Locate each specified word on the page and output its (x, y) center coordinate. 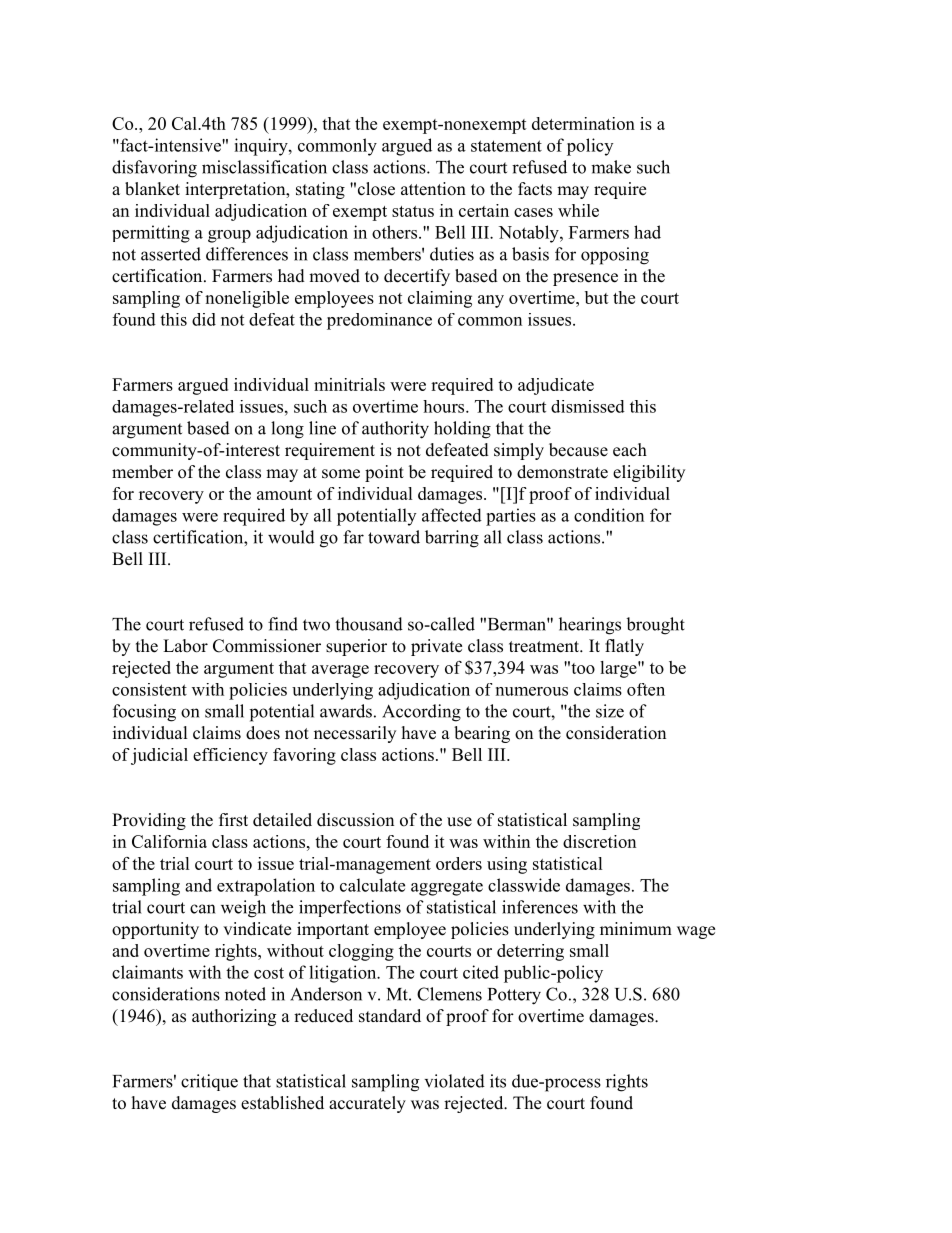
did (204, 319)
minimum (636, 929)
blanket (152, 189)
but (597, 297)
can (202, 909)
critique (209, 1082)
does (263, 733)
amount (284, 494)
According (421, 713)
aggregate (447, 888)
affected (452, 515)
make (611, 167)
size (610, 711)
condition (609, 515)
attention (433, 189)
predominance (379, 321)
